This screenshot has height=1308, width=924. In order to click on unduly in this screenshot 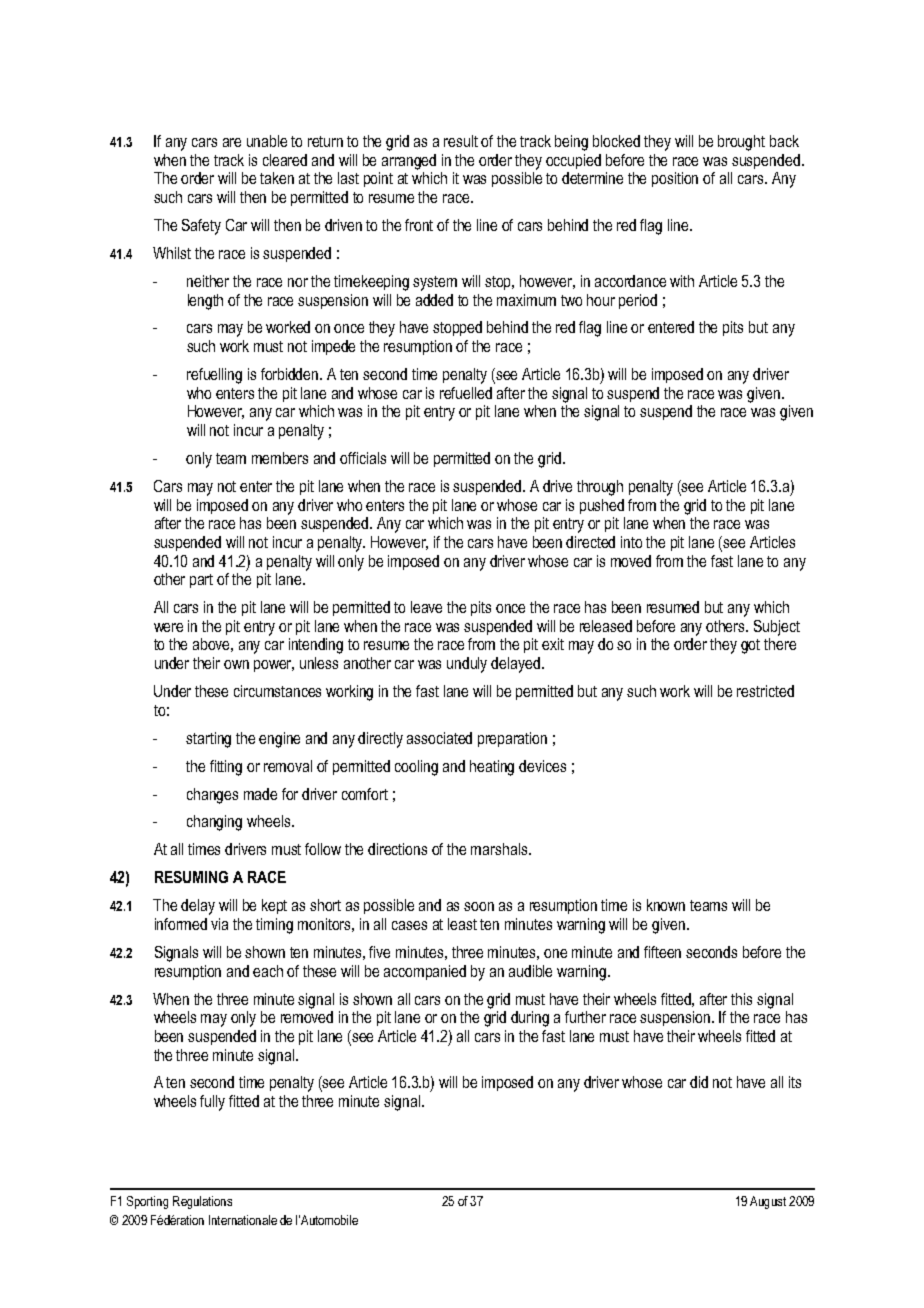, I will do `click(467, 665)`.
